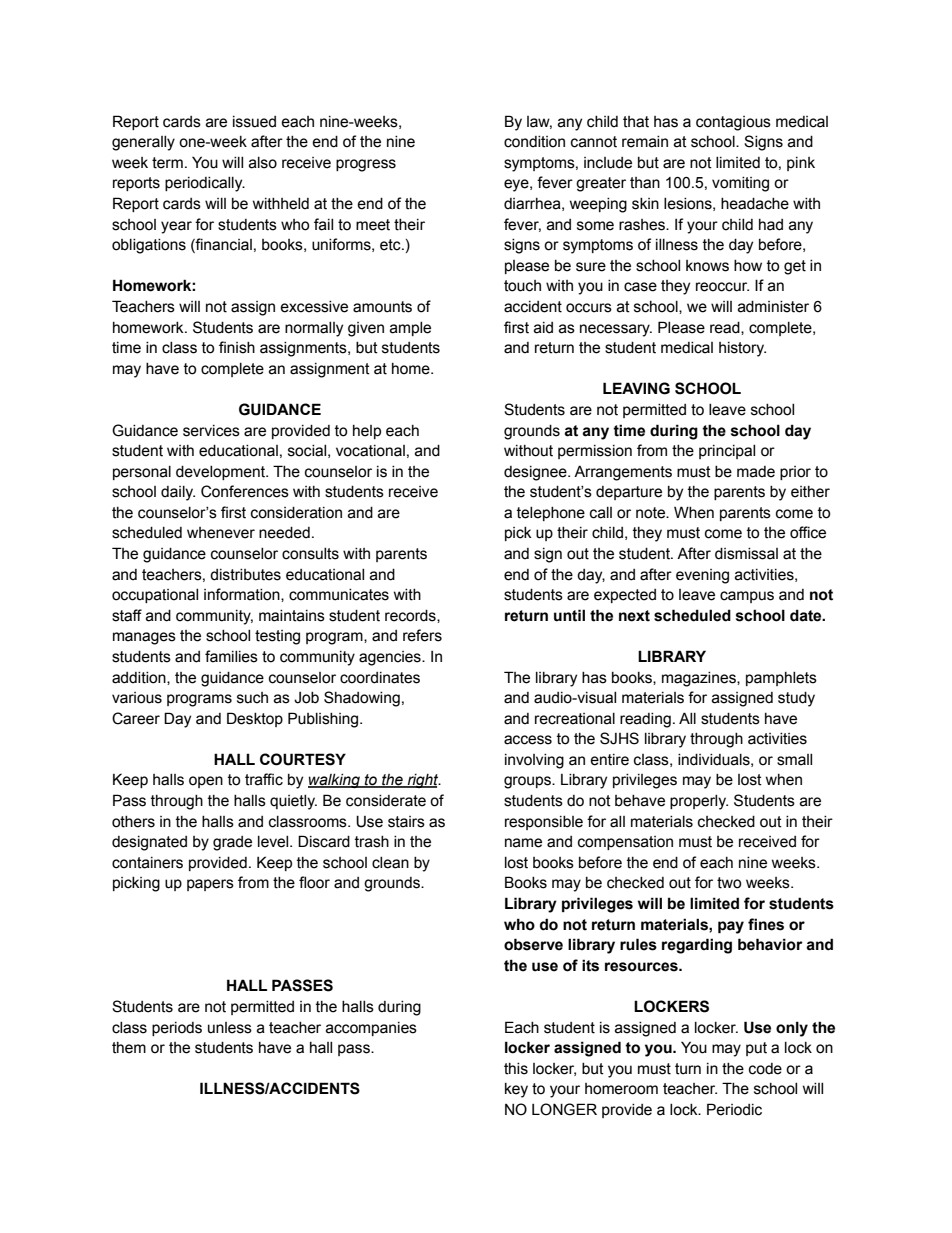  Describe the element at coordinates (410, 329) in the document. I see `ample` at that location.
